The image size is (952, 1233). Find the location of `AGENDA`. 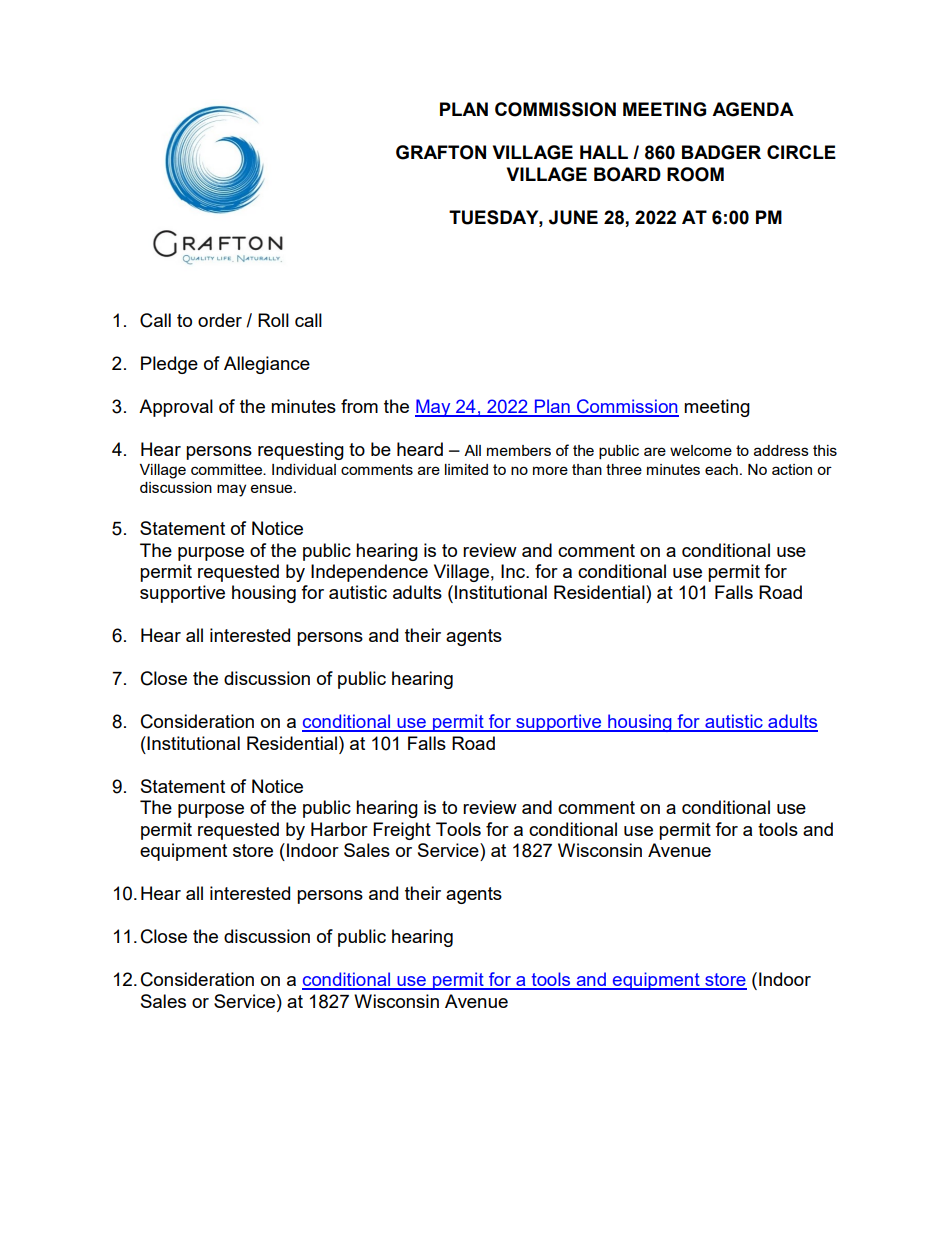

AGENDA is located at coordinates (753, 109).
